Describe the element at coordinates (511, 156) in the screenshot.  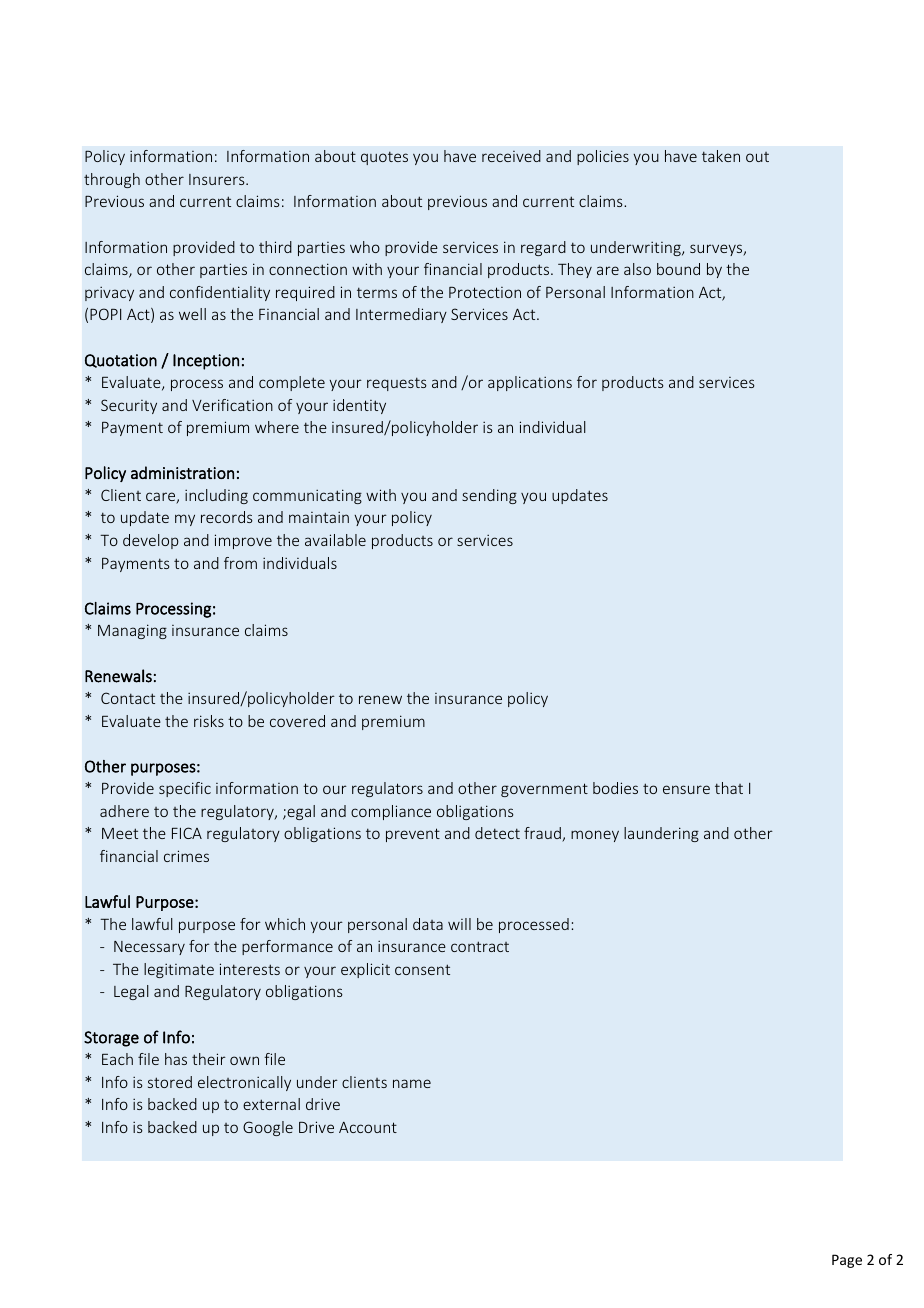
I see `received` at that location.
